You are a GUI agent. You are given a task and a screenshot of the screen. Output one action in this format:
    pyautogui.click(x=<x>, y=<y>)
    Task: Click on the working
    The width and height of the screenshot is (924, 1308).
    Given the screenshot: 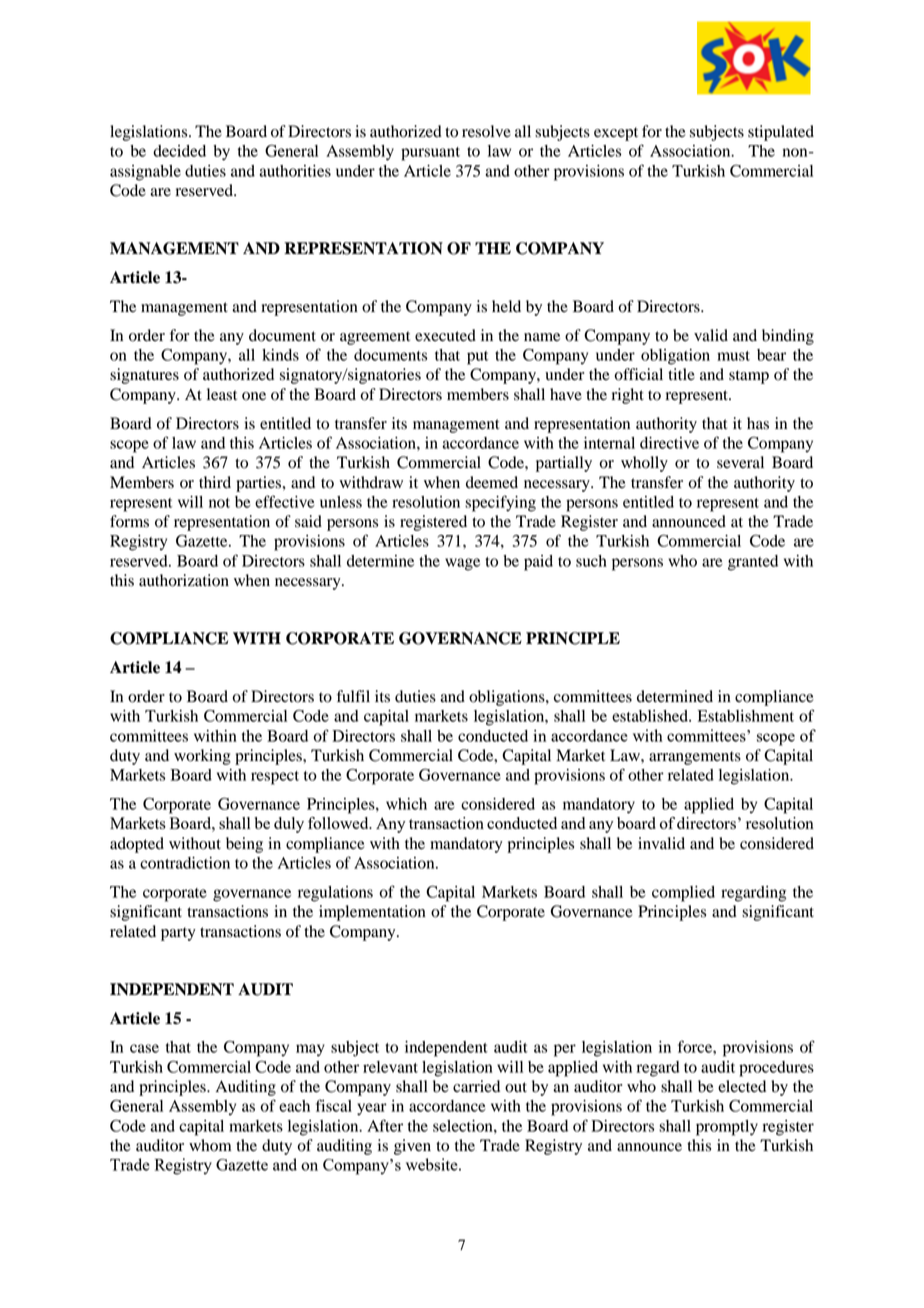 What is the action you would take?
    pyautogui.click(x=202, y=757)
